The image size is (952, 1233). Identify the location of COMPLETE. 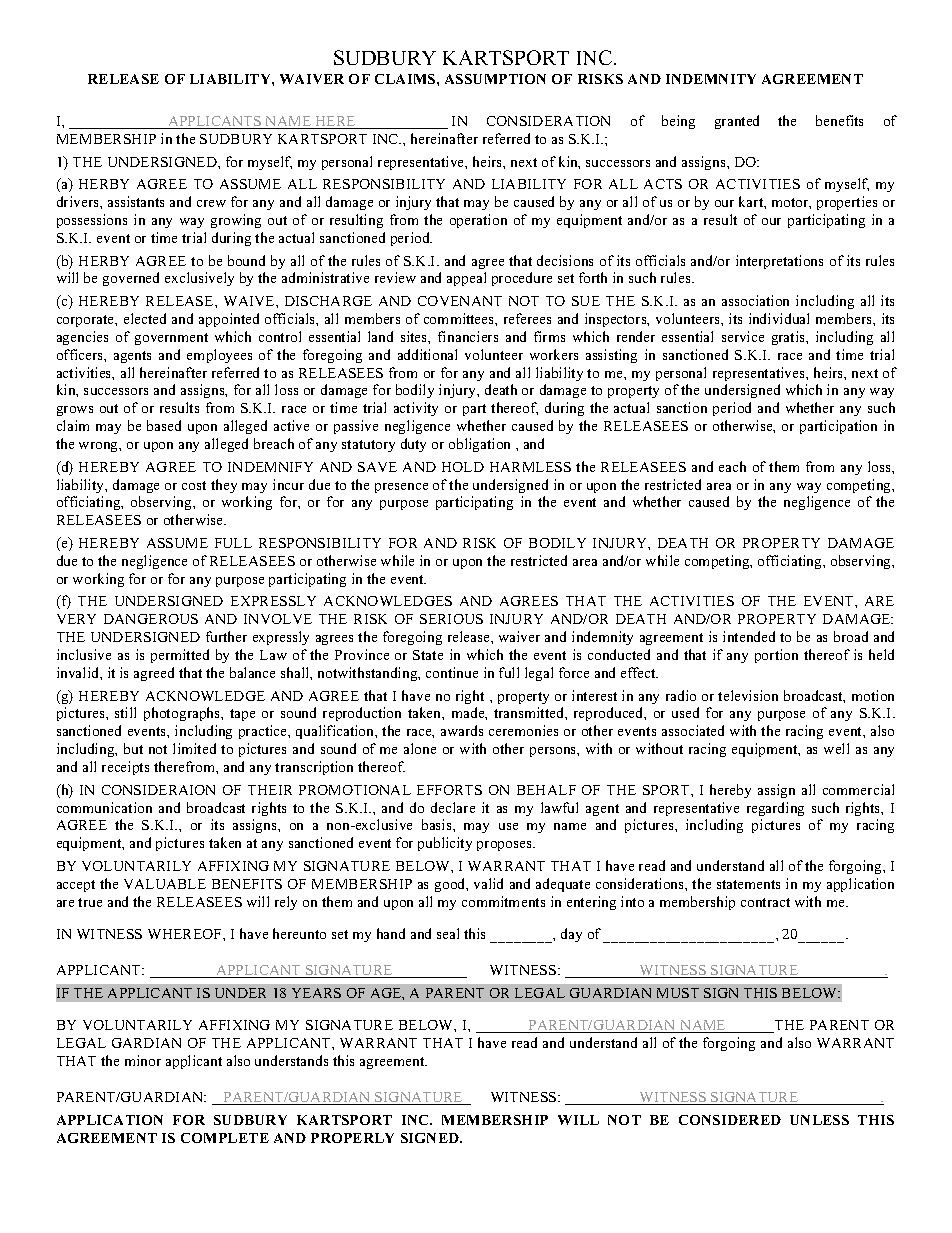
(225, 1138).
